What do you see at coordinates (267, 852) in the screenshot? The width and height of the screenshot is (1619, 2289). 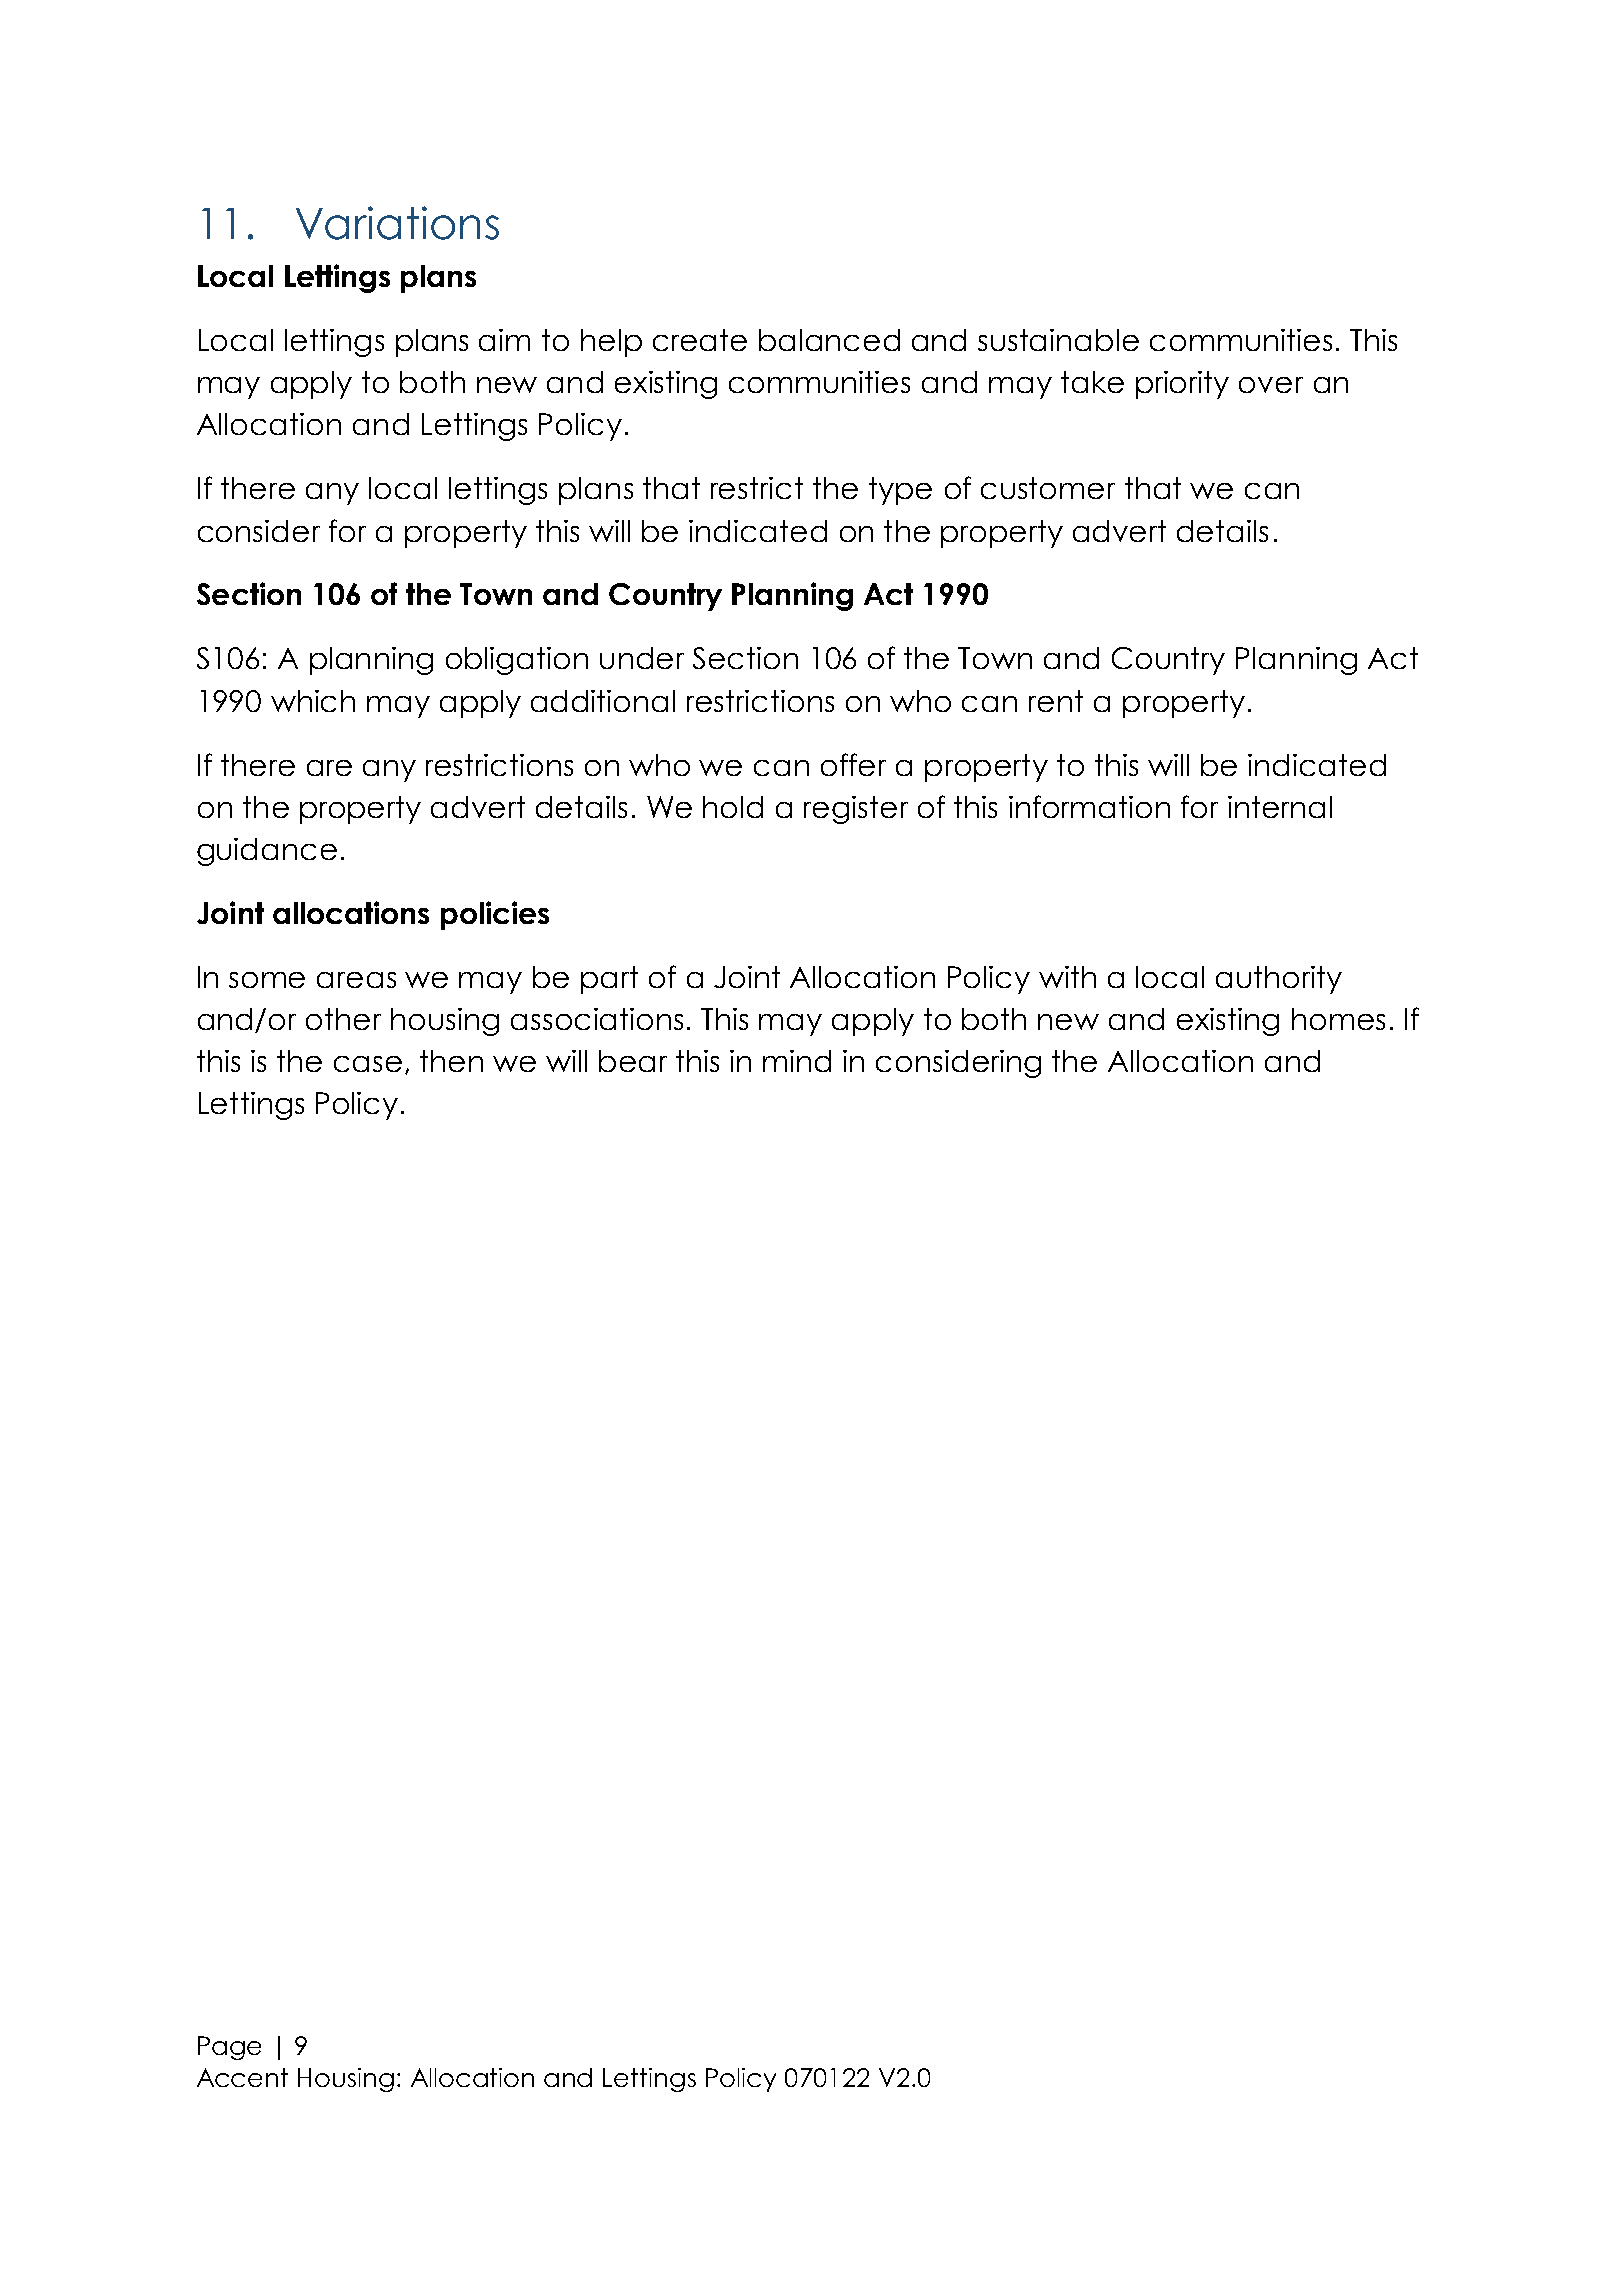 I see `guidance` at bounding box center [267, 852].
